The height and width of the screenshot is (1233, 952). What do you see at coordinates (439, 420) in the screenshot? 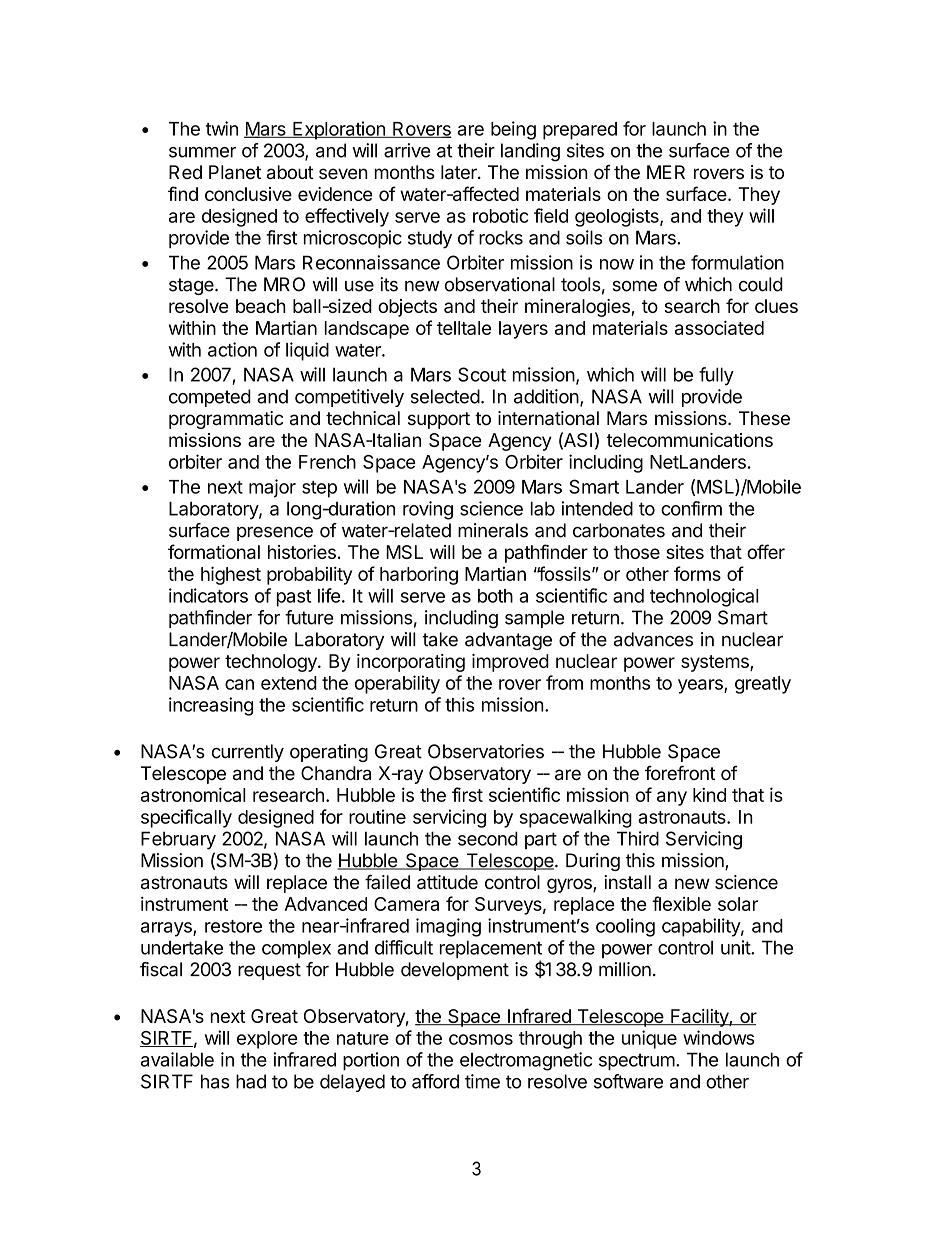
I see `support` at bounding box center [439, 420].
